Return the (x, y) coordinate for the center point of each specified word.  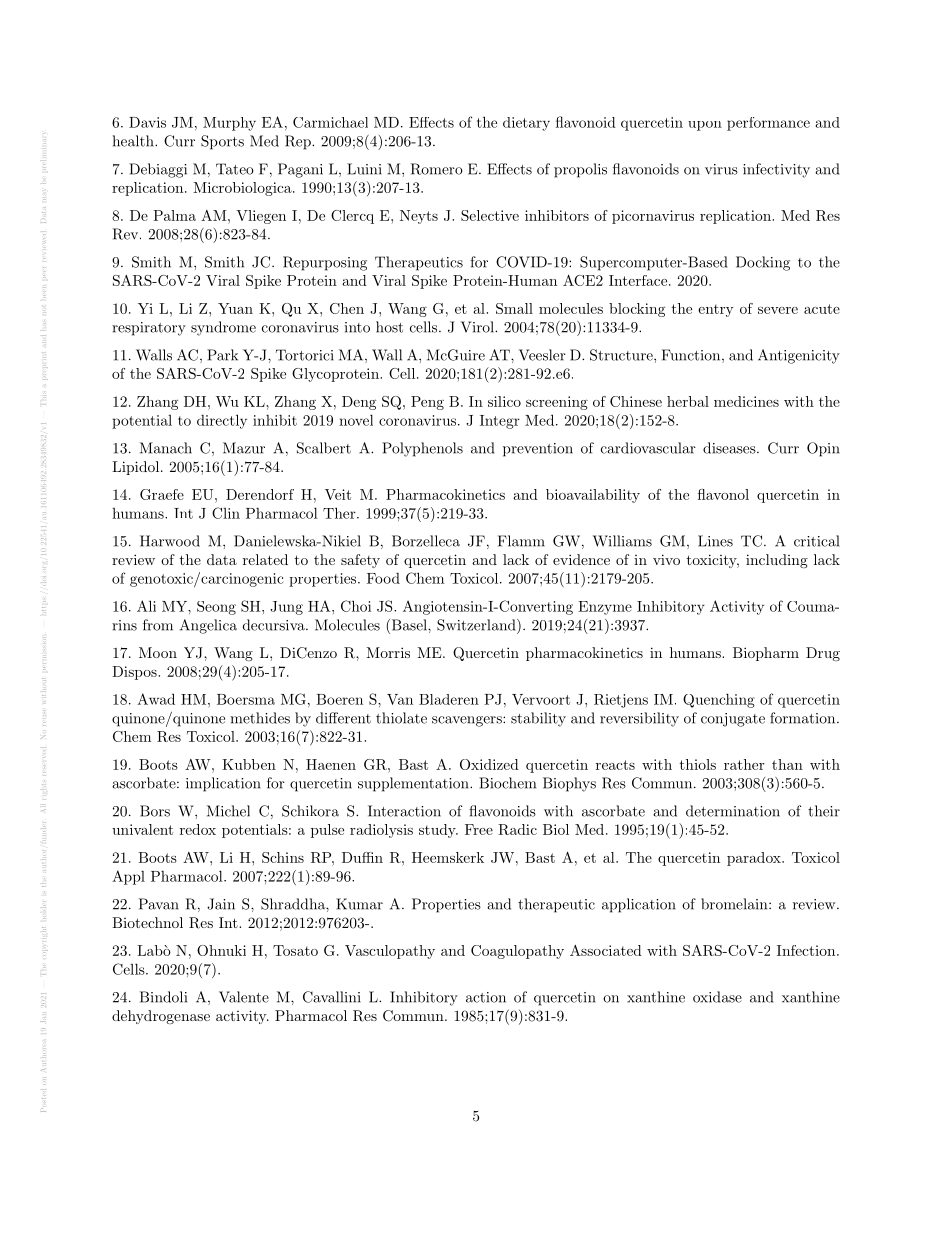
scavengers (468, 721)
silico (504, 401)
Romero (437, 169)
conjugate (733, 720)
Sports (222, 142)
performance (768, 124)
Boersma (246, 699)
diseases (729, 448)
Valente (244, 997)
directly (222, 421)
